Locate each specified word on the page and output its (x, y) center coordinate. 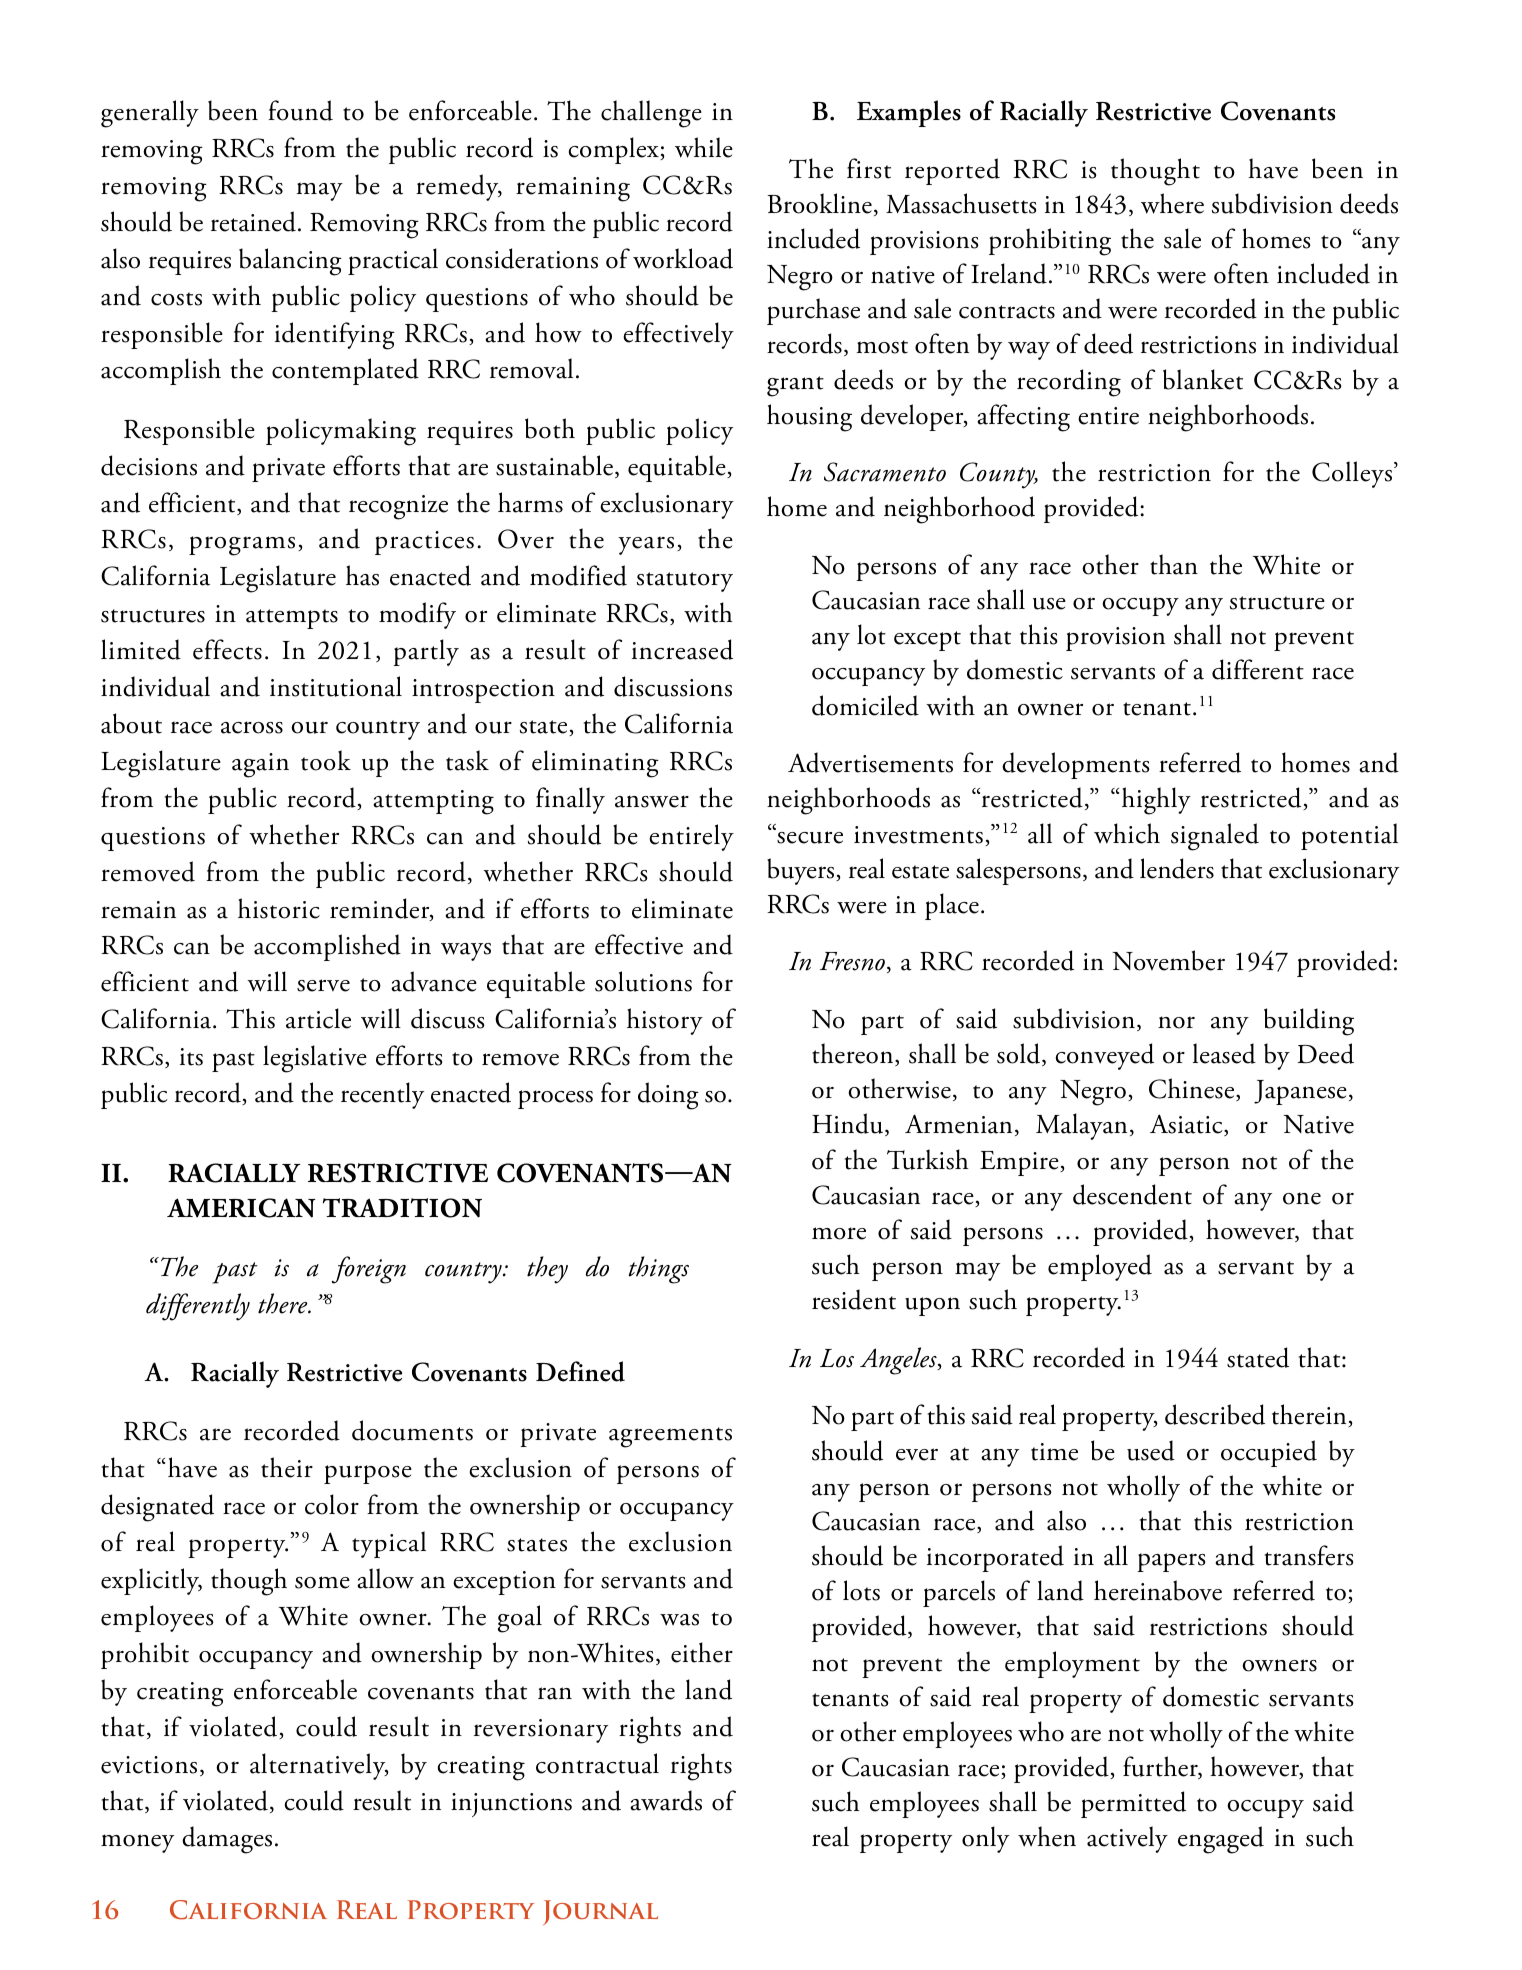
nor (1176, 1022)
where (1172, 203)
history (665, 1021)
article (318, 1018)
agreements (670, 1437)
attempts (292, 619)
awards (666, 1800)
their (287, 1467)
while (704, 147)
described (1215, 1414)
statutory (685, 582)
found (300, 110)
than (1174, 564)
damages (227, 1840)
